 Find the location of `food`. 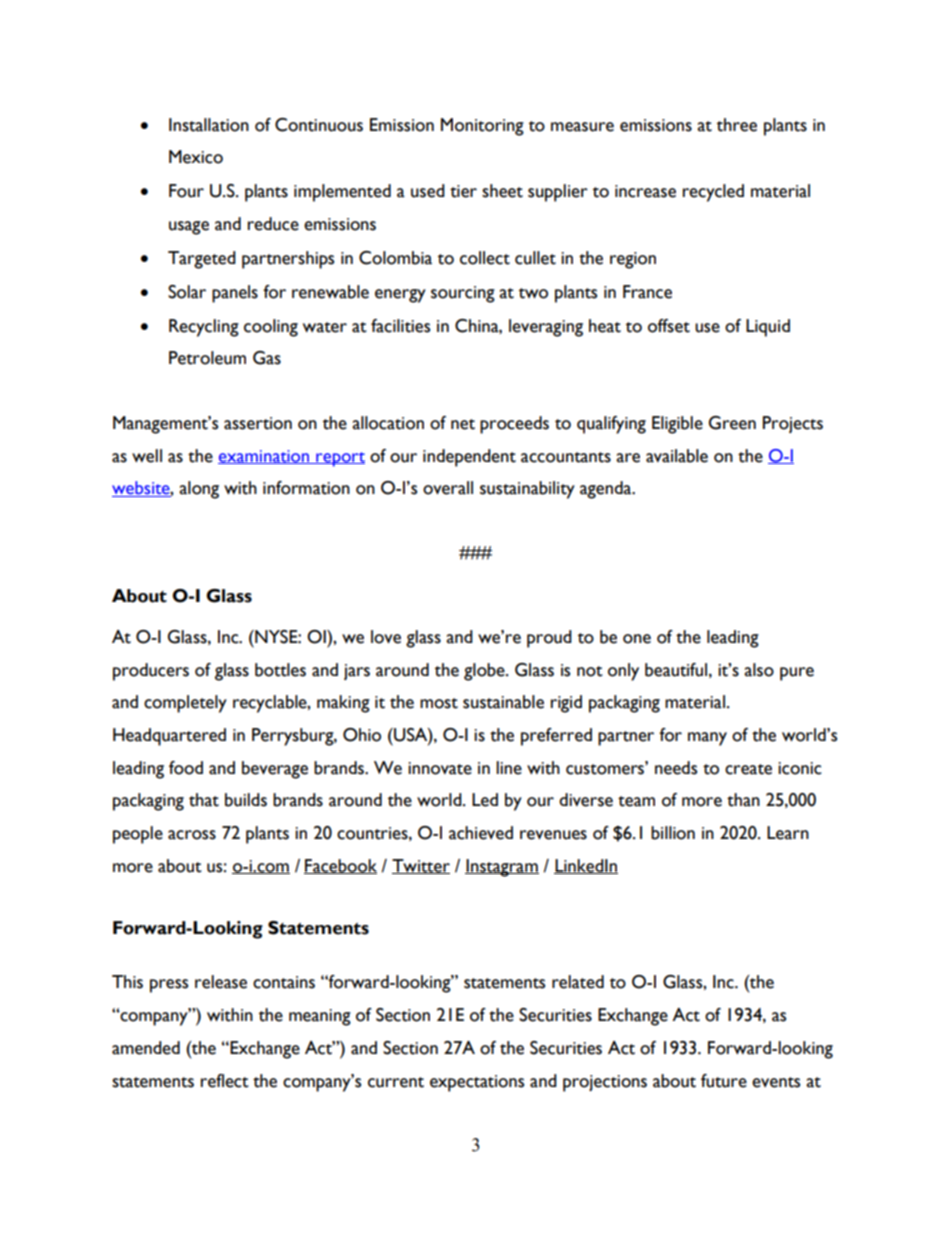

food is located at coordinates (186, 768).
